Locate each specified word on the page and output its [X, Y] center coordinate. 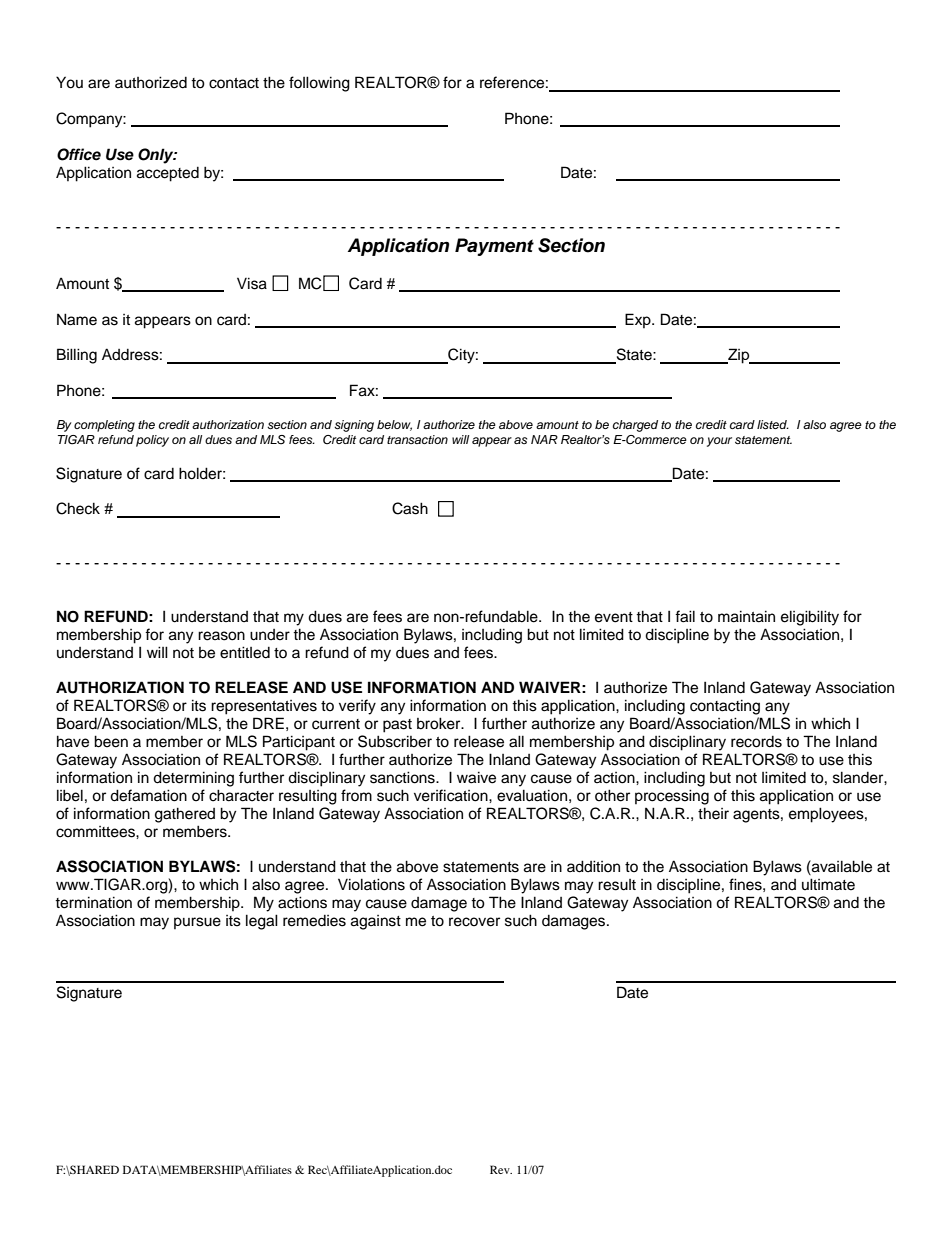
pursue [197, 923]
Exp [639, 320]
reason [221, 636]
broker [440, 723]
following [319, 84]
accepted [168, 174]
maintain [746, 616]
